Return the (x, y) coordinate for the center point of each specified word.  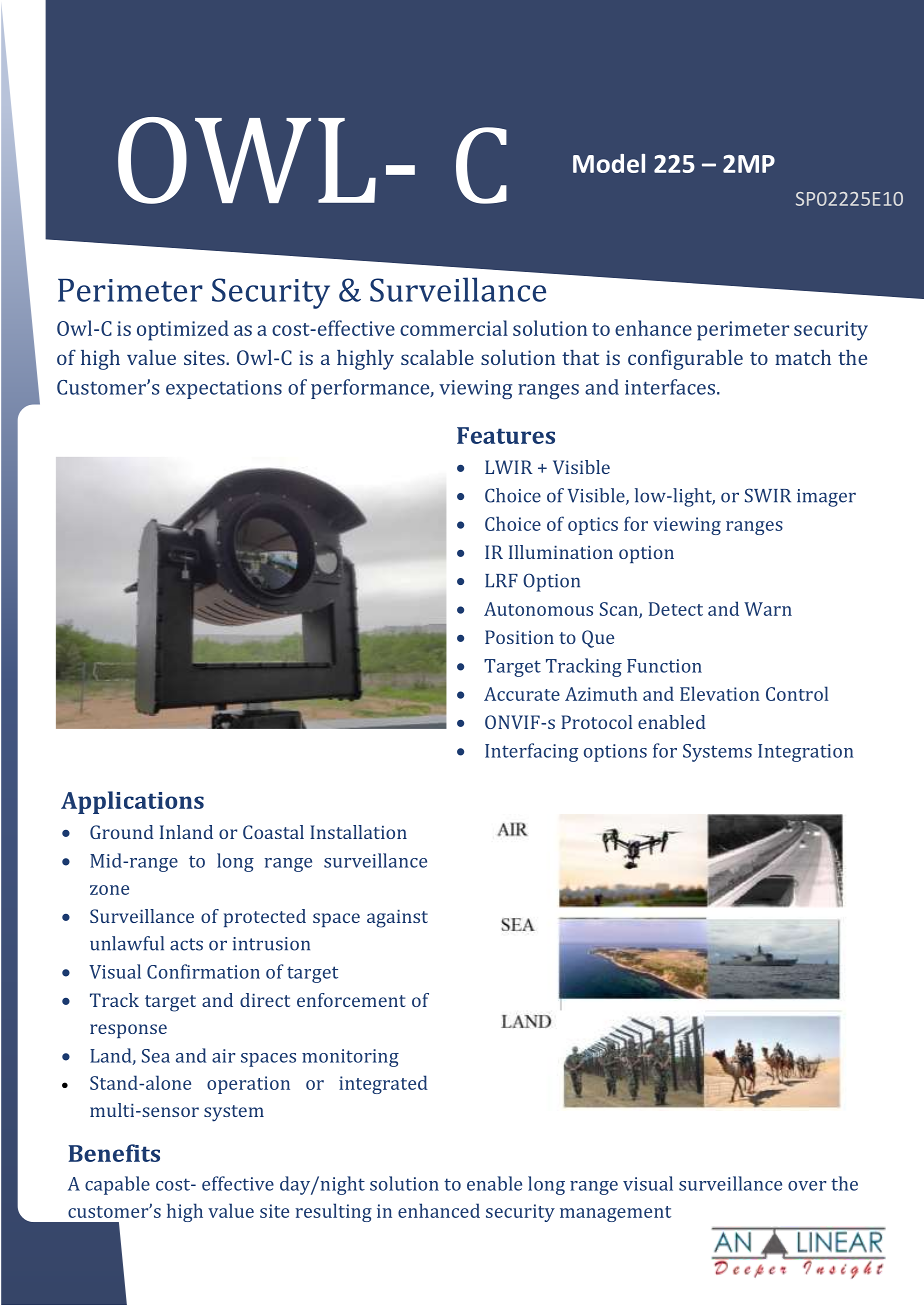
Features (506, 435)
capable (117, 1185)
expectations (224, 389)
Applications (132, 802)
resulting (334, 1212)
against (397, 919)
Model (609, 163)
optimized (183, 330)
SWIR (768, 495)
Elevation (720, 693)
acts (186, 944)
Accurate (522, 694)
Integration (805, 753)
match (803, 357)
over (807, 1186)
